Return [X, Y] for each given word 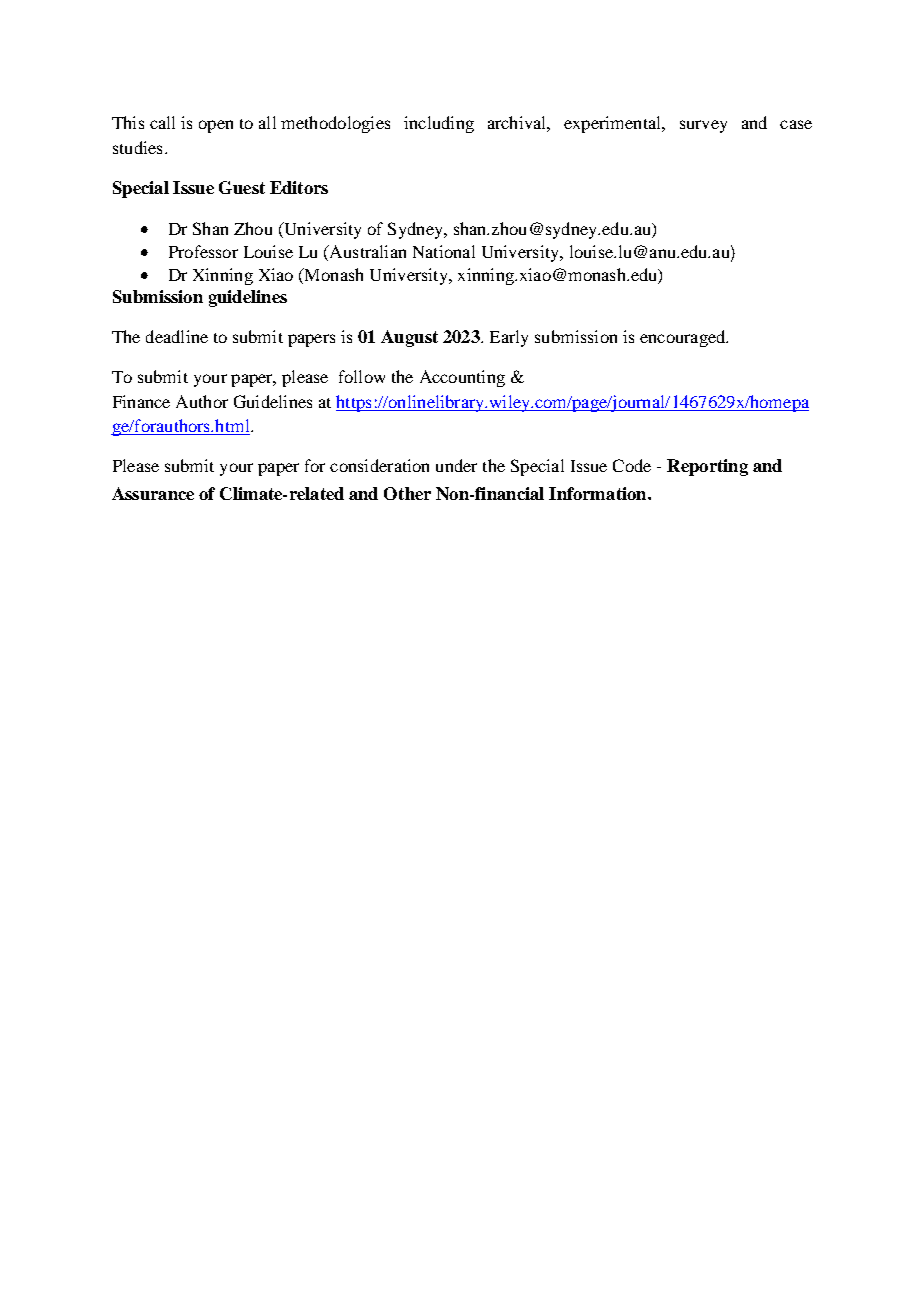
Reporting [707, 467]
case [796, 124]
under [456, 465]
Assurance [153, 493]
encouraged [684, 338]
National [444, 251]
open [216, 126]
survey [703, 126]
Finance [141, 401]
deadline [177, 336]
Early [509, 338]
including [439, 124]
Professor [203, 251]
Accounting [462, 378]
